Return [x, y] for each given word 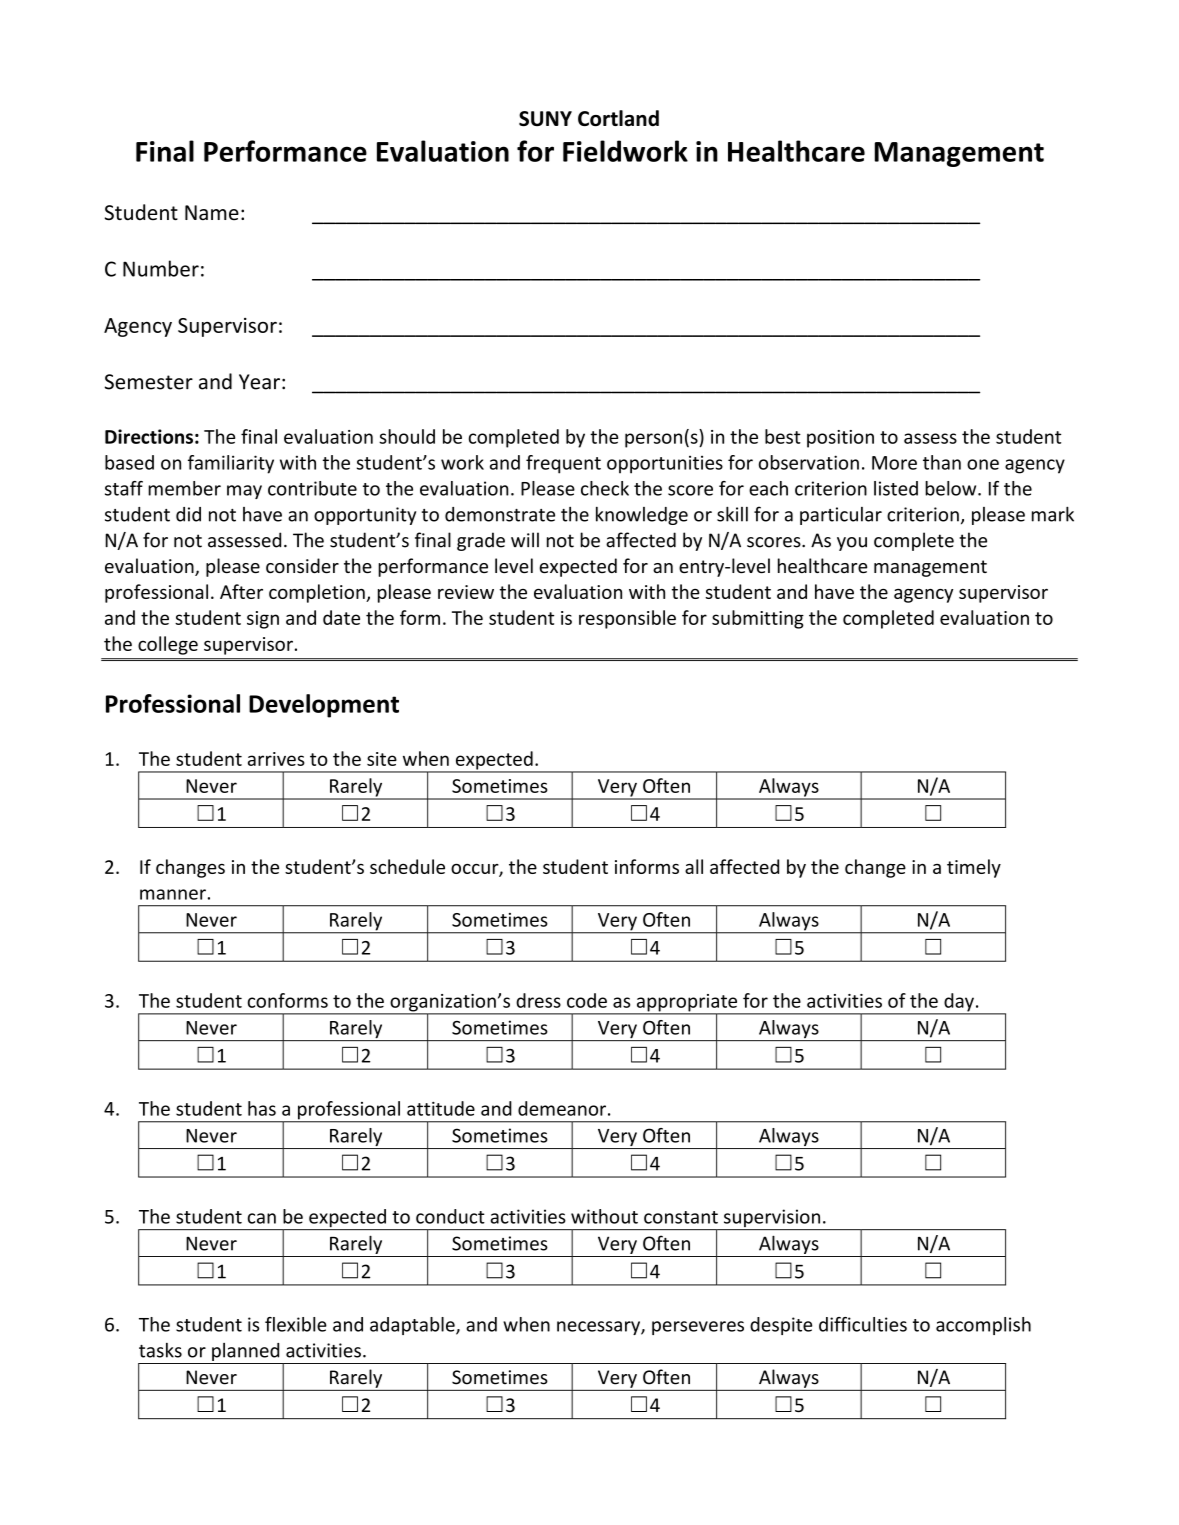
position [840, 439]
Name [212, 213]
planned [245, 1352]
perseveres [698, 1328]
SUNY [545, 118]
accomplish [983, 1326]
